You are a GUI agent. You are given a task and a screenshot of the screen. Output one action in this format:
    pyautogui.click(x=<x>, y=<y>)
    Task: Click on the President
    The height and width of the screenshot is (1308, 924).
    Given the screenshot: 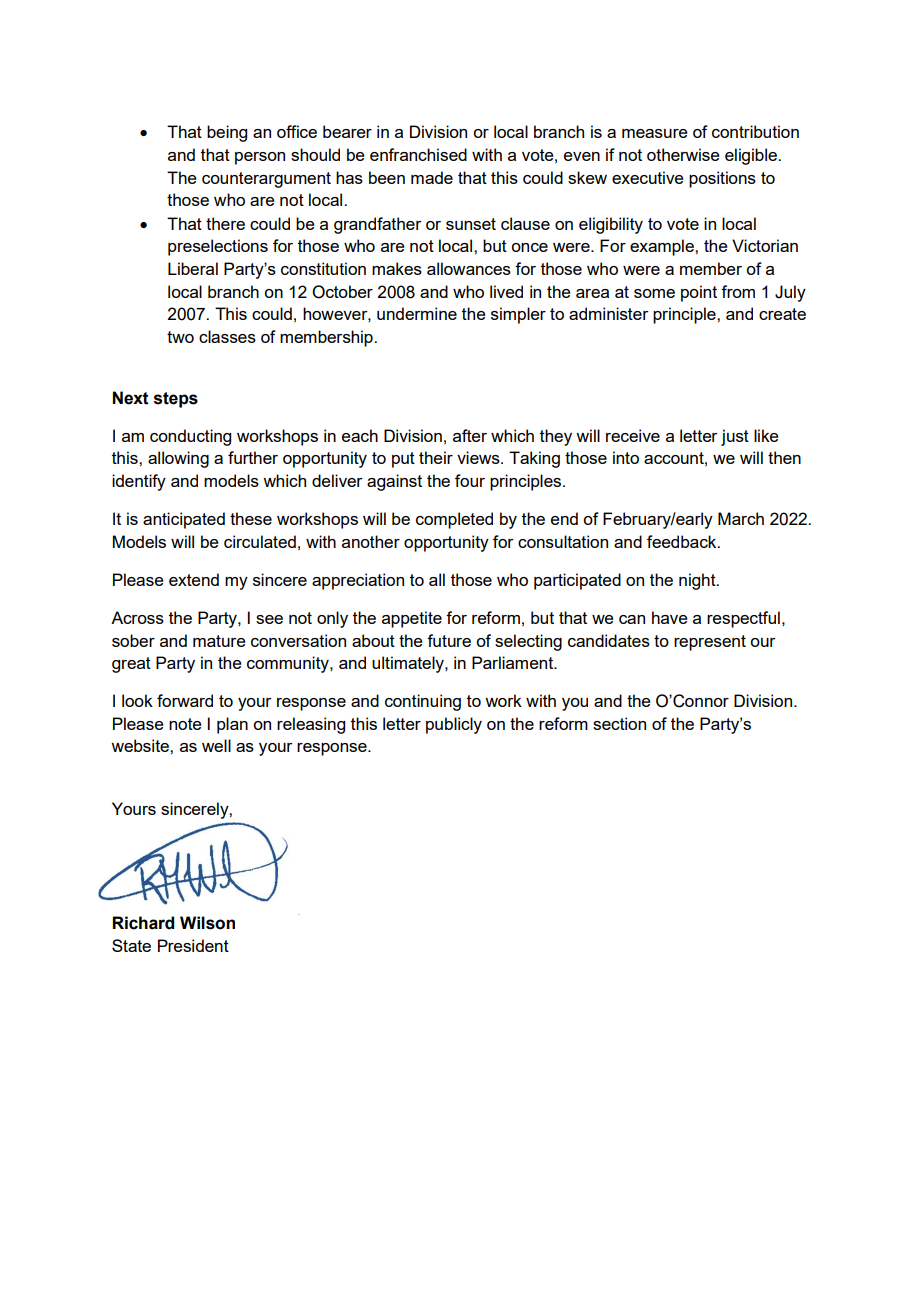 What is the action you would take?
    pyautogui.click(x=193, y=945)
